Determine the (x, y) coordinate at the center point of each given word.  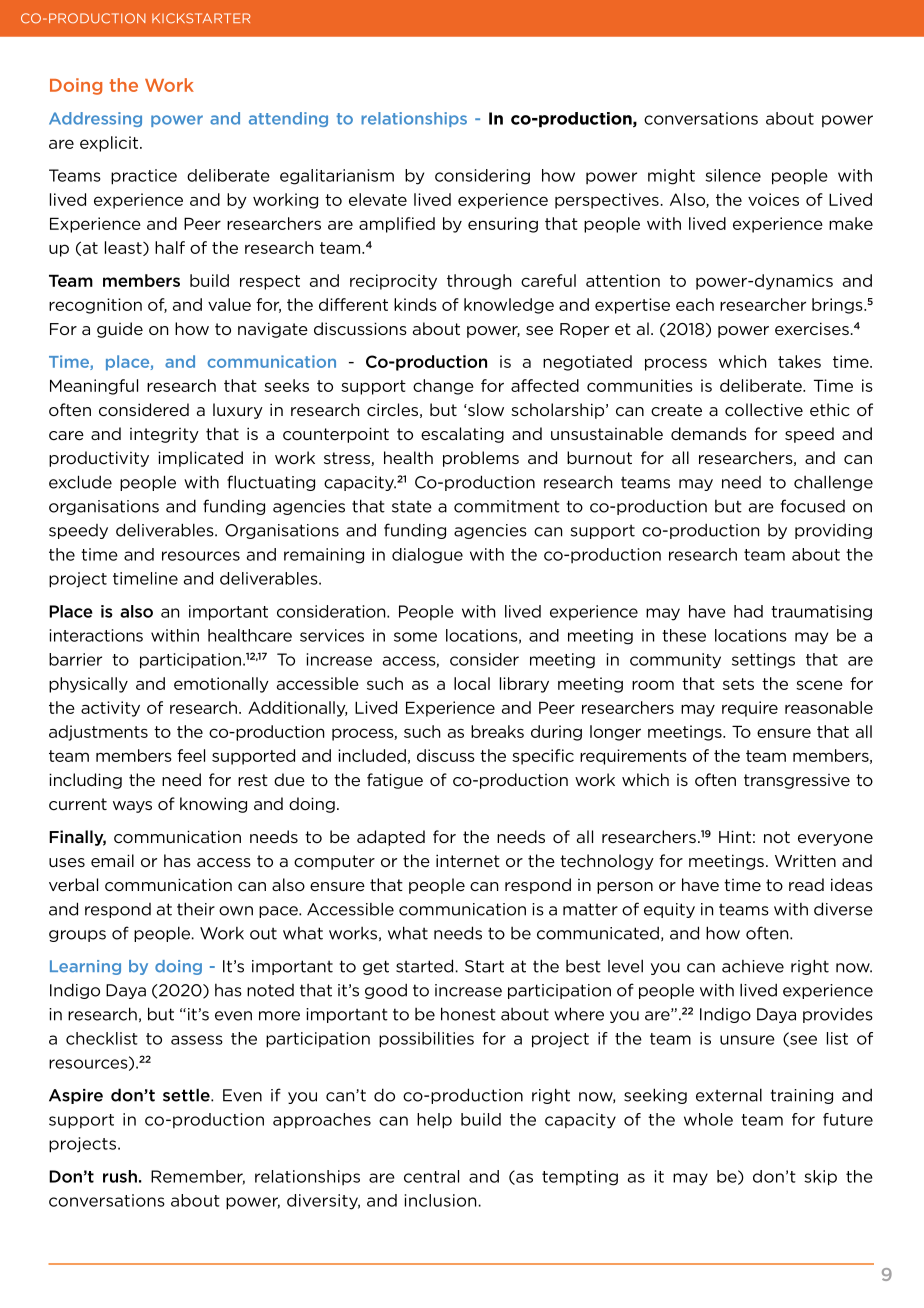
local (472, 683)
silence (733, 175)
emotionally (221, 685)
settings (763, 661)
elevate (378, 199)
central (431, 1176)
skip (820, 1178)
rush (120, 1176)
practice (144, 177)
